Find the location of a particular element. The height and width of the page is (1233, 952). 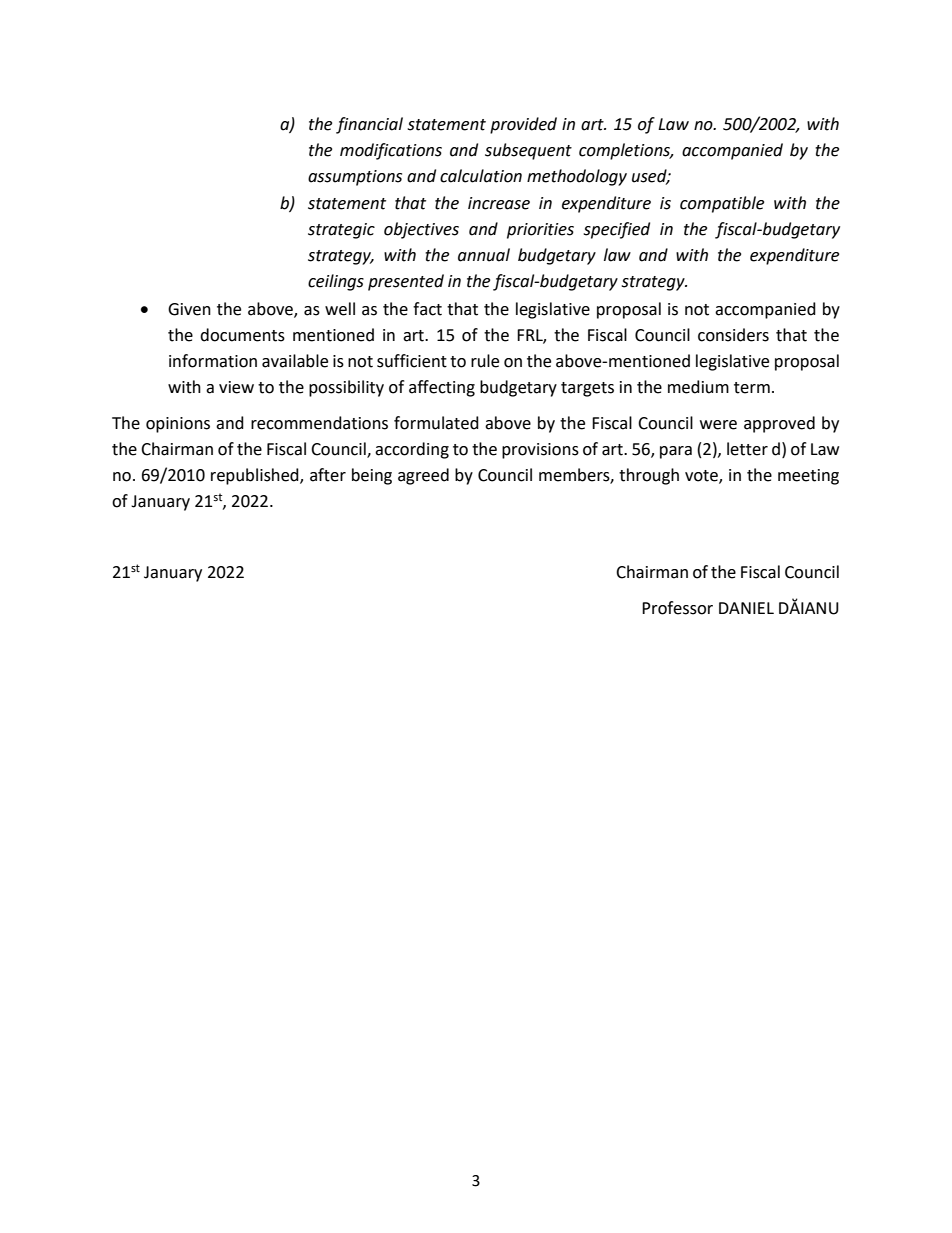

term is located at coordinates (752, 388).
